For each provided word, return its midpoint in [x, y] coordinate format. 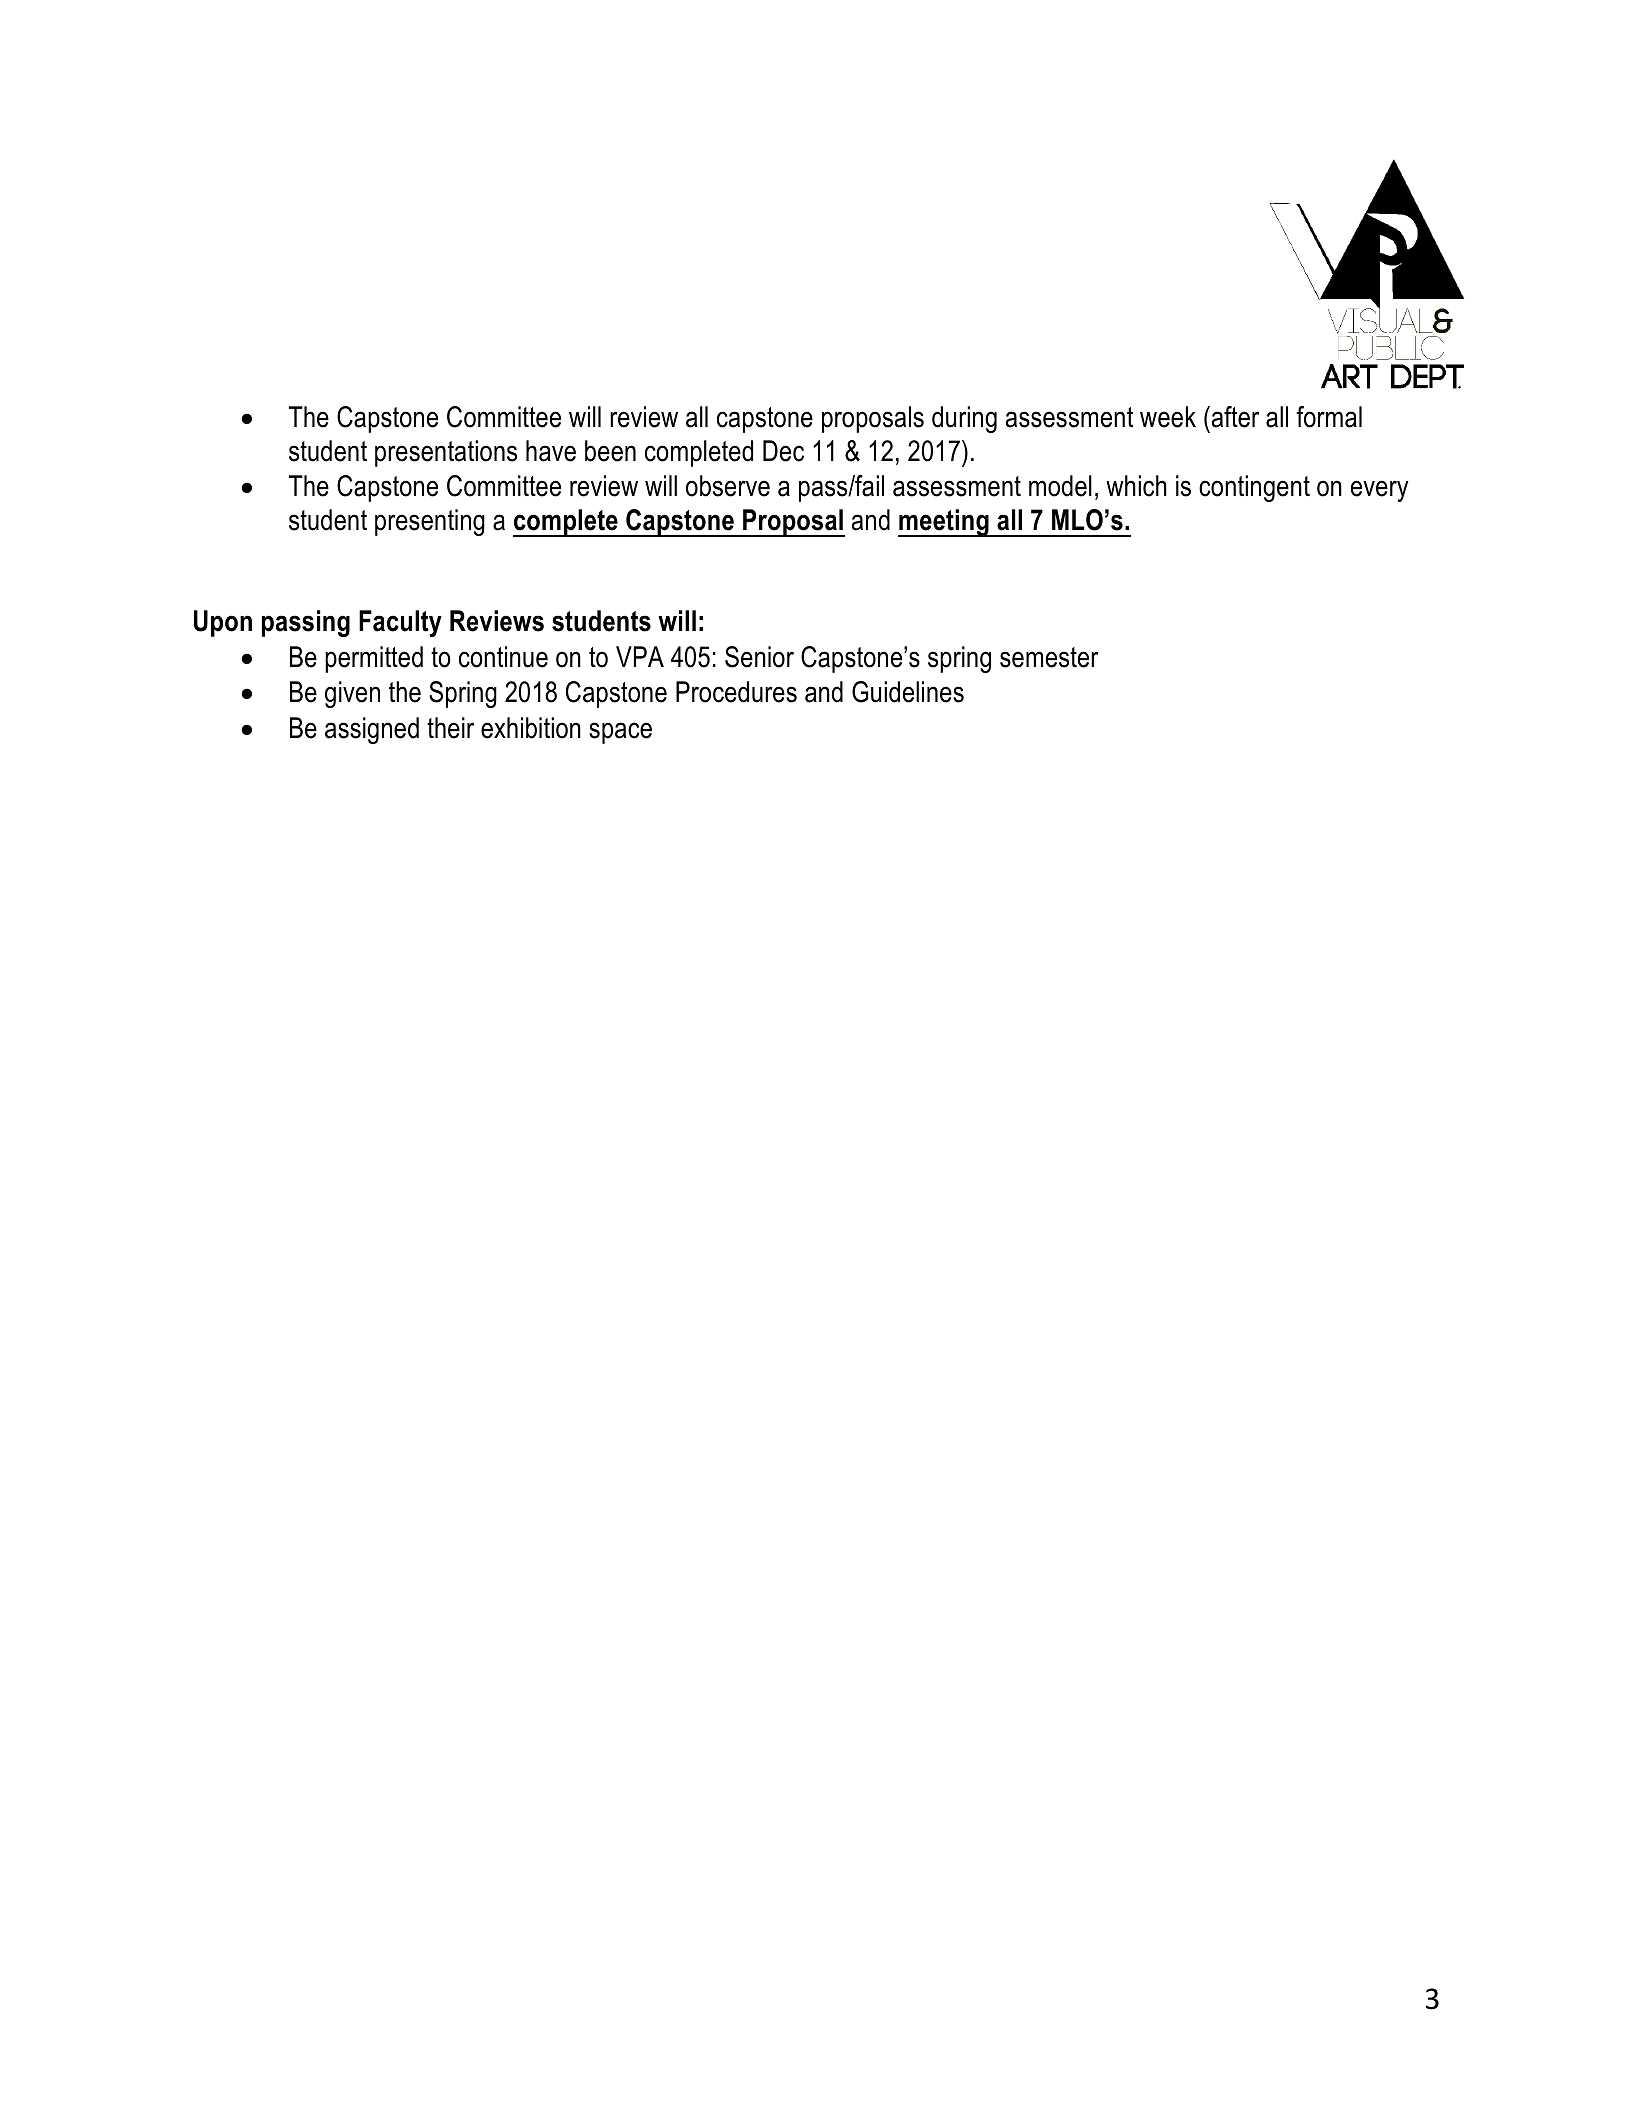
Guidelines [908, 692]
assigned [372, 730]
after [1234, 417]
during [964, 419]
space [620, 733]
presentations [446, 453]
